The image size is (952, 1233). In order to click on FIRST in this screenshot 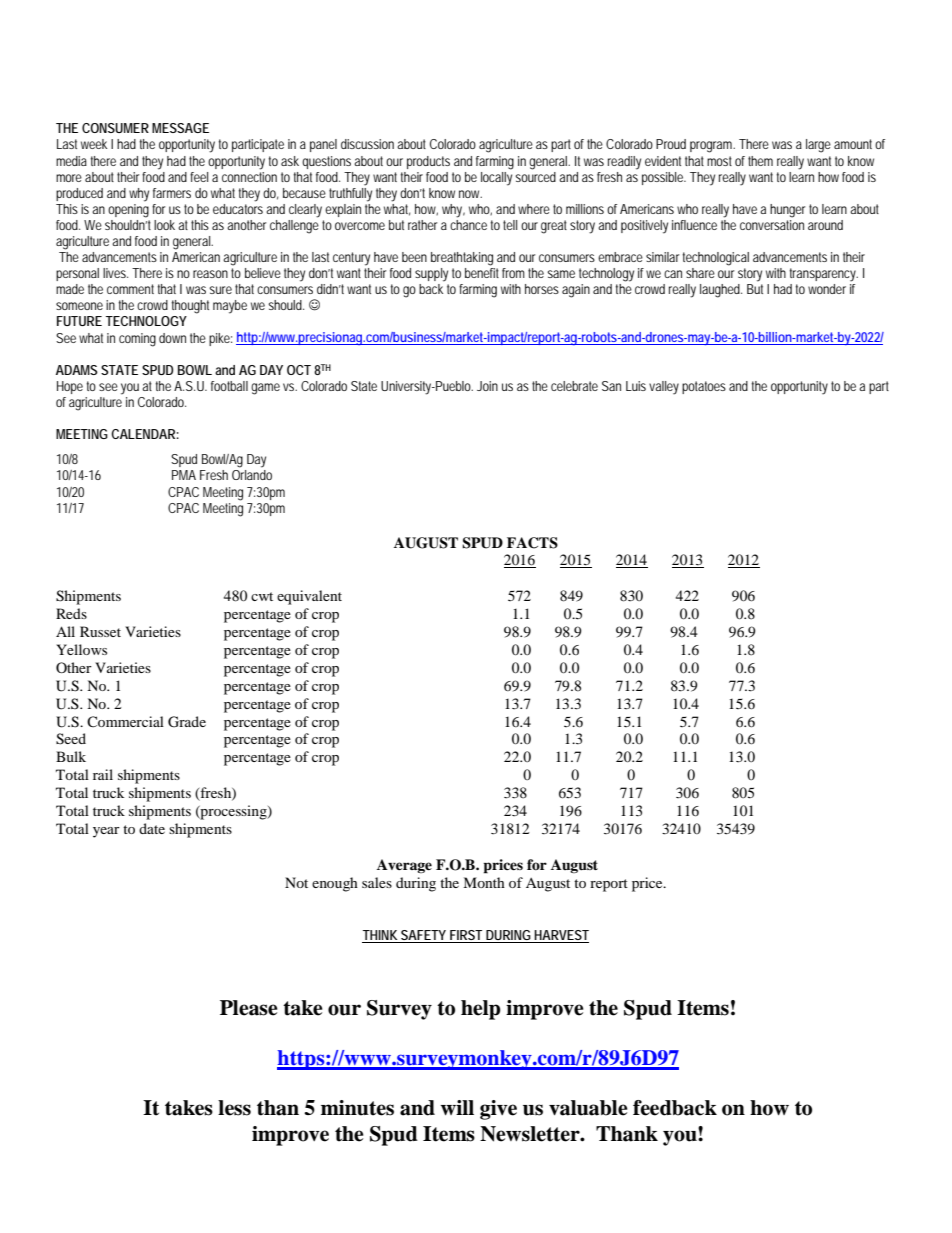, I will do `click(465, 936)`.
